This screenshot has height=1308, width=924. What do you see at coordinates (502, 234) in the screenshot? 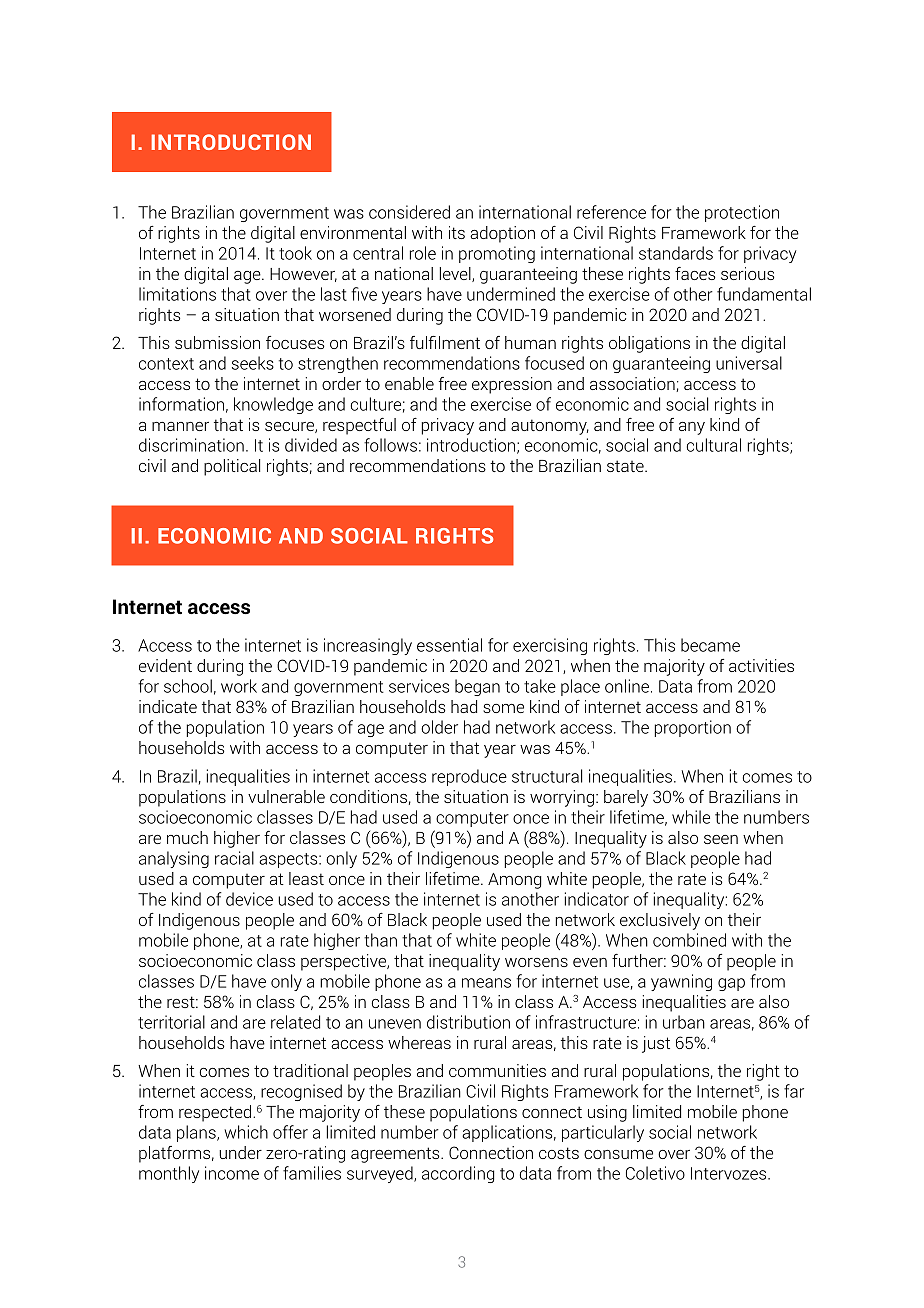
I see `adoption` at bounding box center [502, 234].
